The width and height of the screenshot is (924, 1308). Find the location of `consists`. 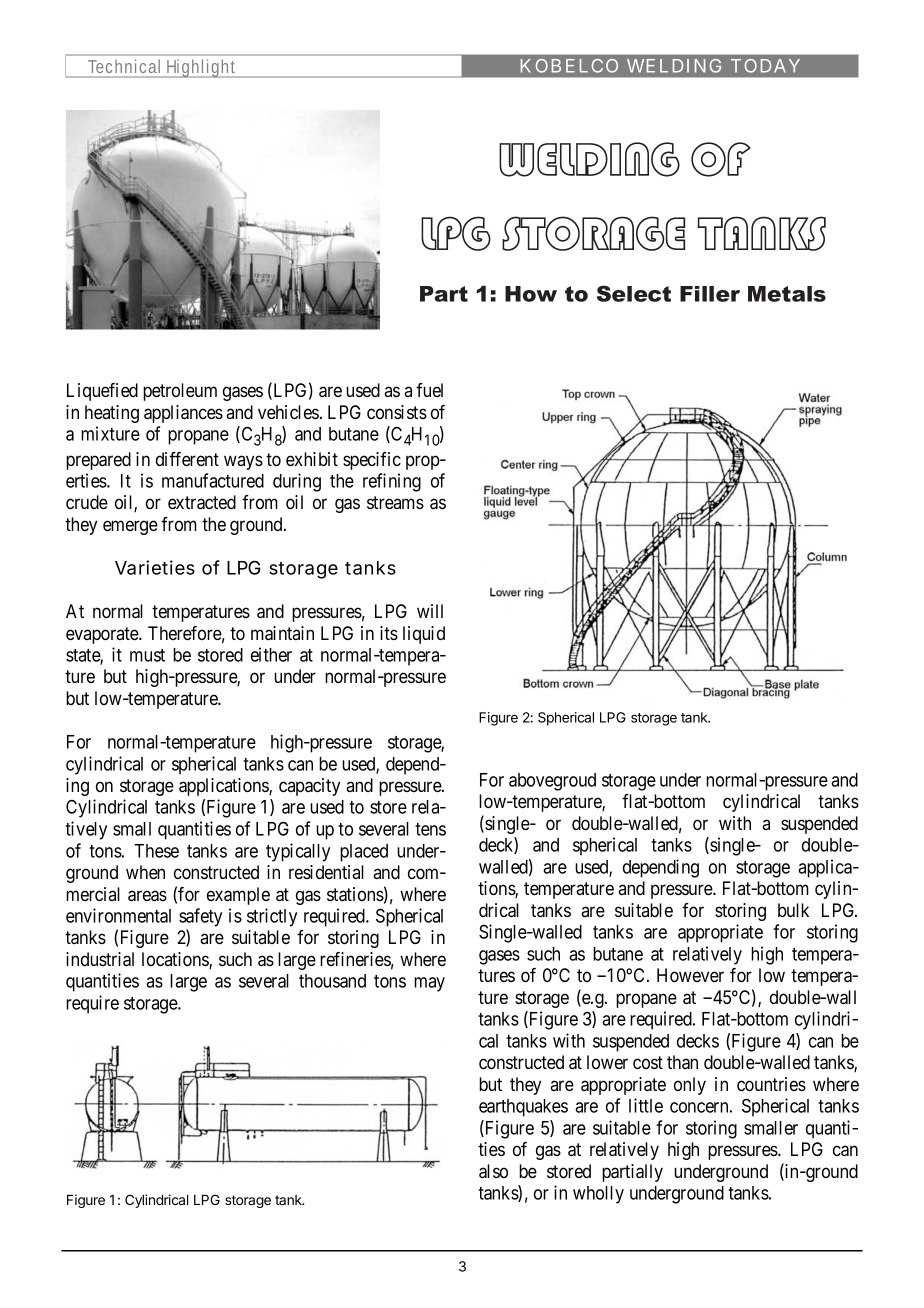

consists is located at coordinates (397, 412).
